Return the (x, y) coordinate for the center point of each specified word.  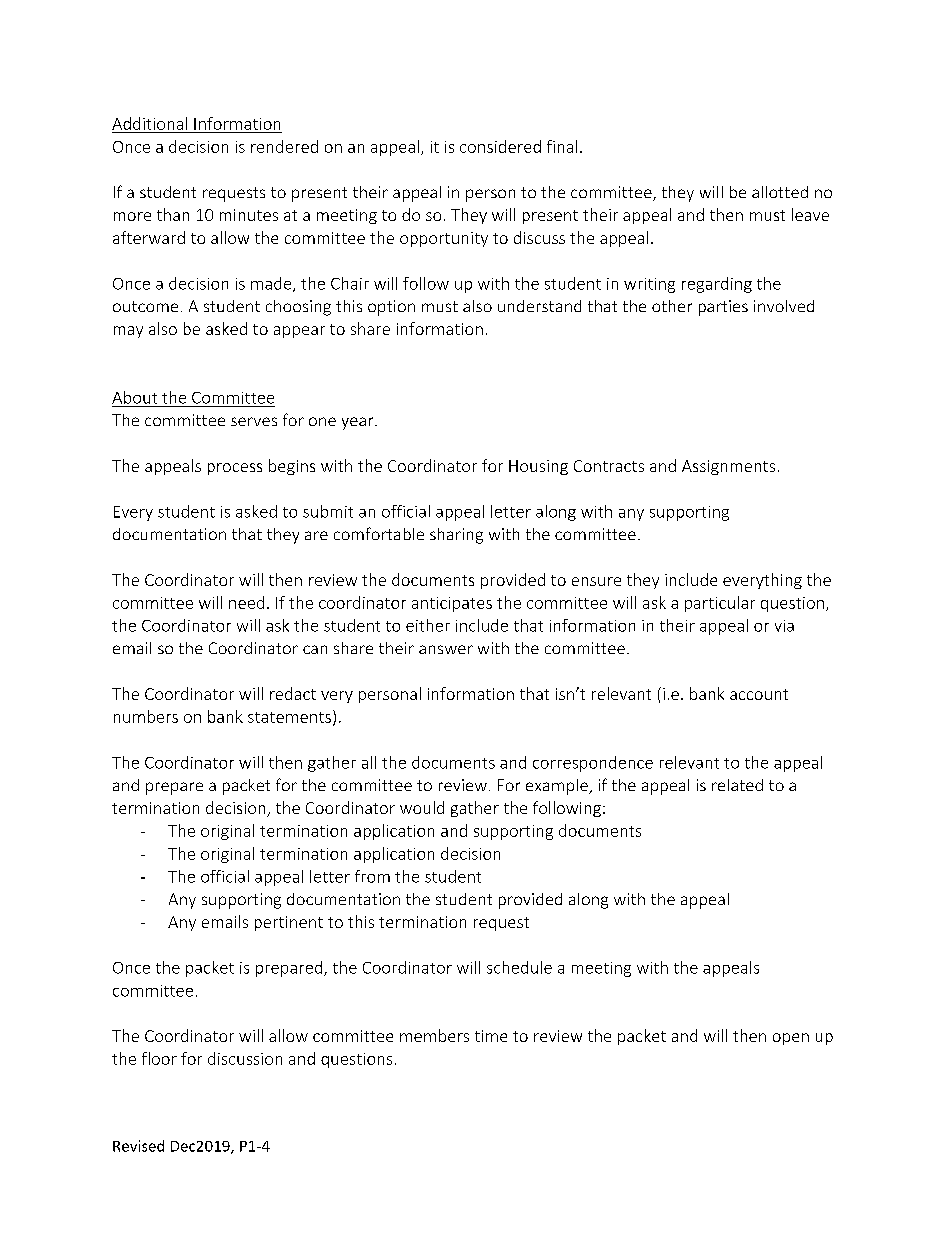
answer (446, 649)
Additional (149, 123)
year (359, 423)
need (246, 602)
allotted (780, 192)
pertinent (289, 923)
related (737, 785)
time (491, 1036)
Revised (138, 1146)
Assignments (728, 467)
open (791, 1039)
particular (720, 604)
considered (500, 146)
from (372, 876)
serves (254, 421)
